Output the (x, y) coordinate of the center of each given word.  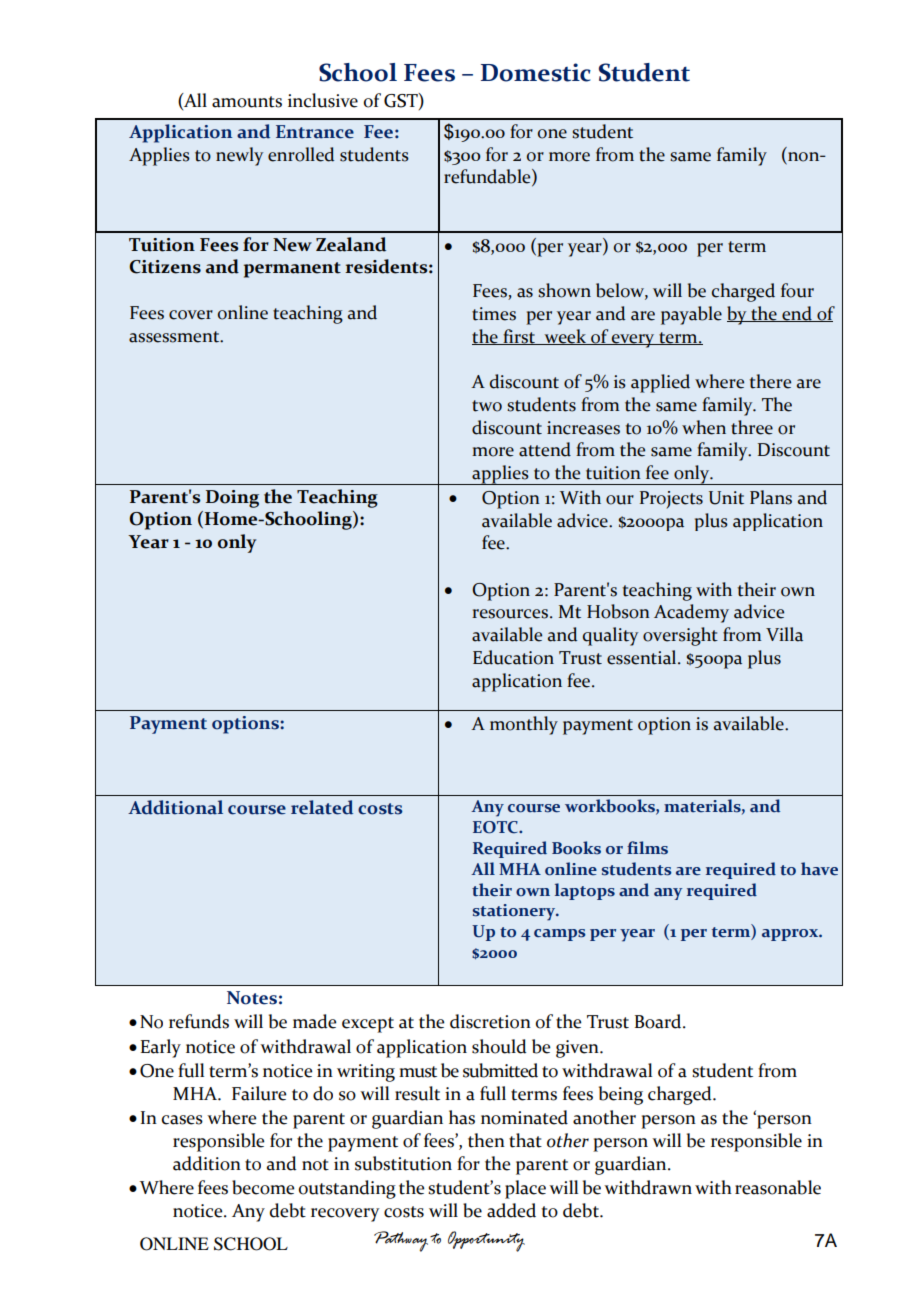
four (797, 290)
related (322, 807)
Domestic (536, 72)
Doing (232, 499)
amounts (247, 102)
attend (545, 449)
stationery (515, 912)
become (263, 1187)
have (819, 869)
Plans (771, 497)
